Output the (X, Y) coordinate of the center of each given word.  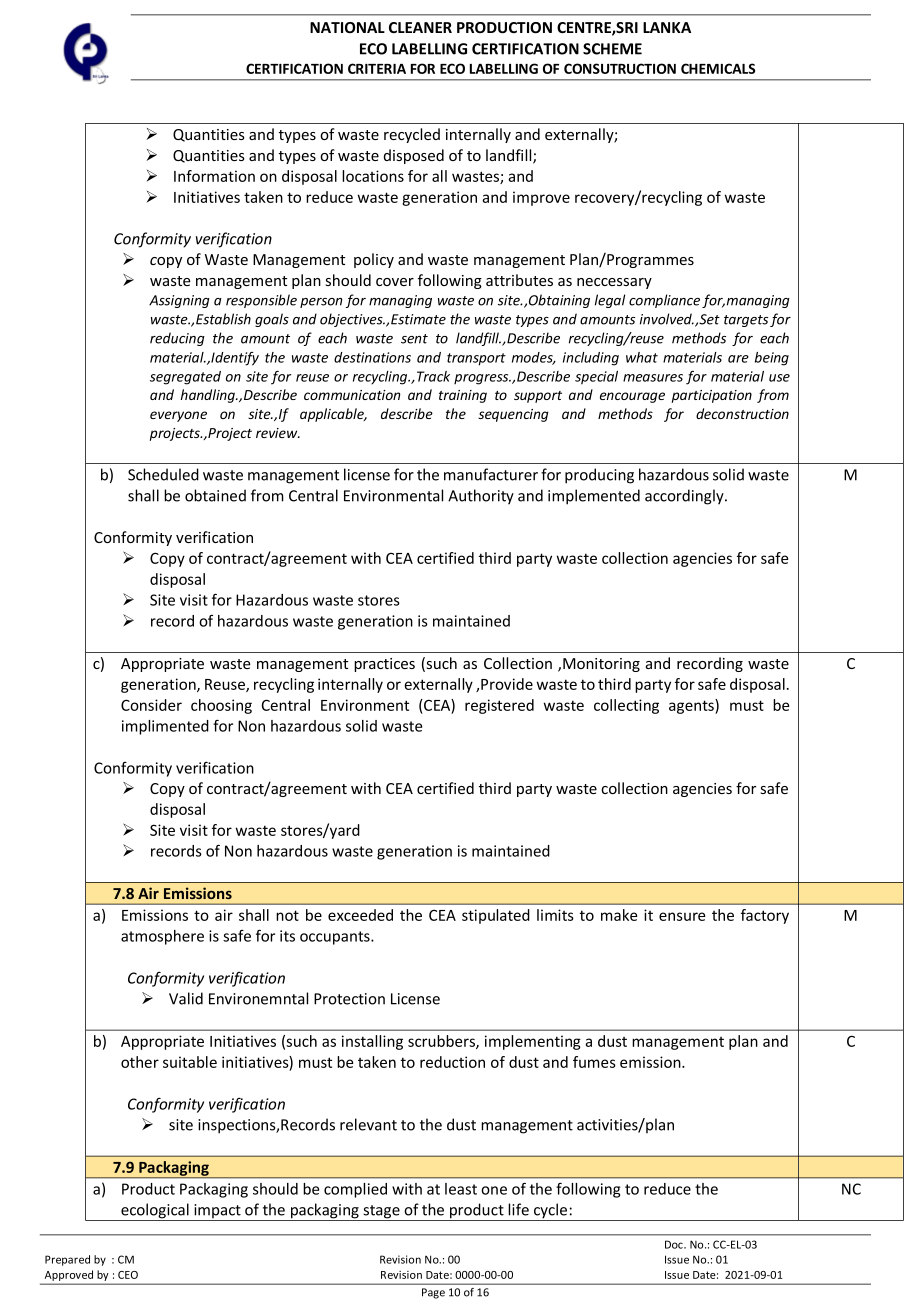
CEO (128, 1275)
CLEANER (420, 27)
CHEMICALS (718, 68)
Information (214, 176)
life (518, 1209)
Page (433, 1293)
